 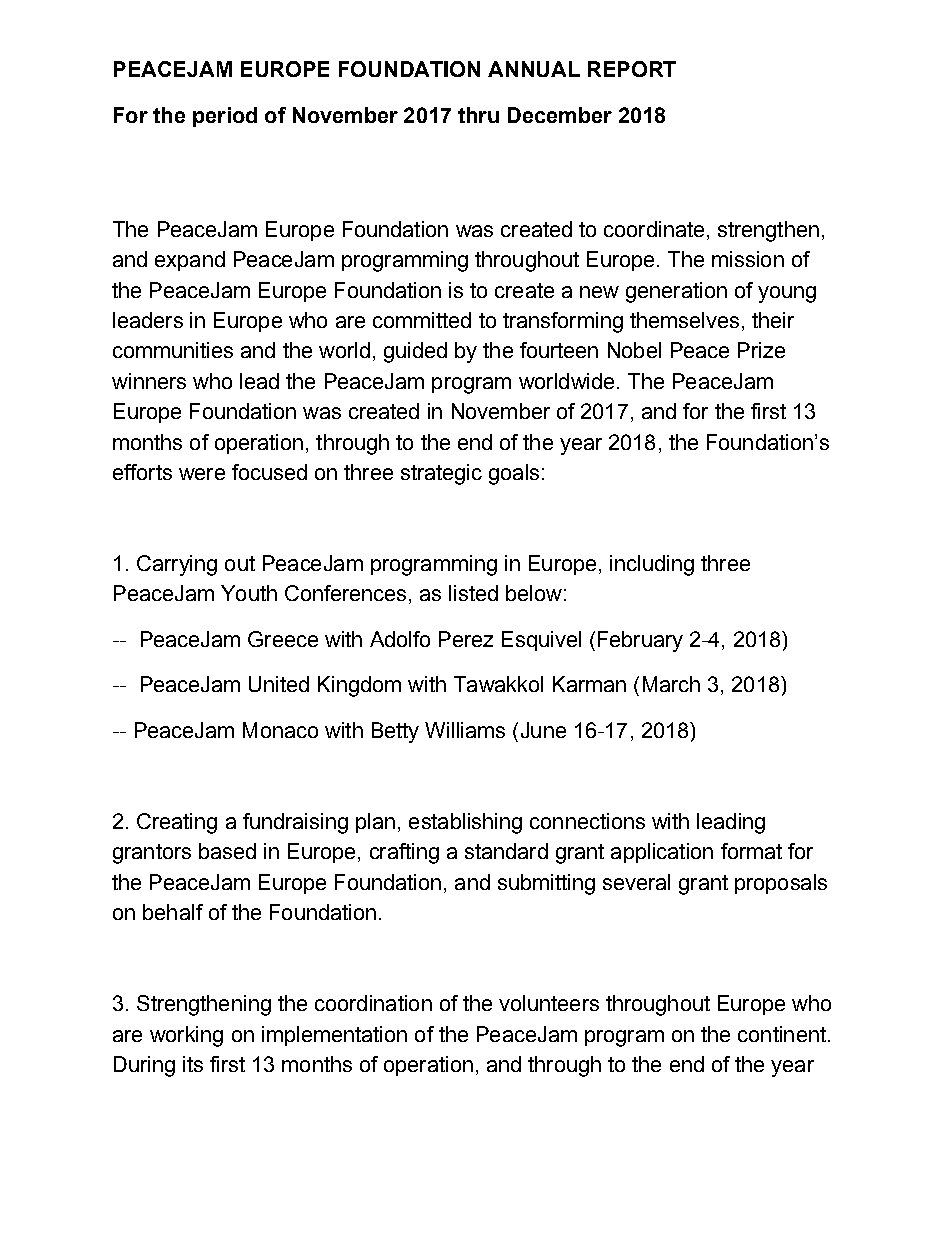 I want to click on REPORT, so click(x=632, y=69).
